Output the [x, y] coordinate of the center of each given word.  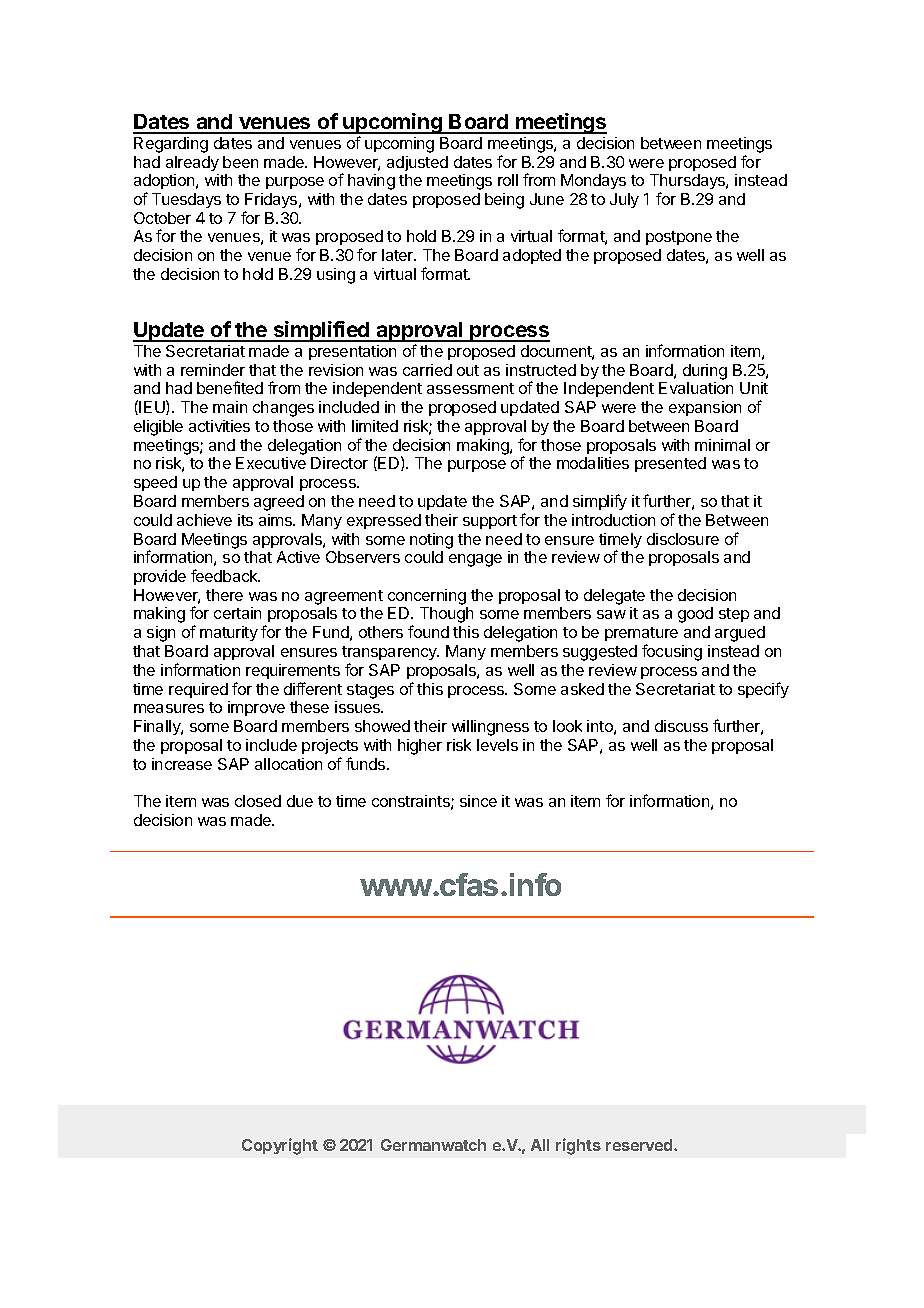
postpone [679, 238]
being [504, 201]
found [428, 631]
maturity [229, 633]
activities [219, 426]
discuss [681, 726]
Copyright [280, 1146]
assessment [470, 388]
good [695, 615]
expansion [705, 408]
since [478, 801]
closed [258, 801]
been [240, 162]
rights [578, 1146]
